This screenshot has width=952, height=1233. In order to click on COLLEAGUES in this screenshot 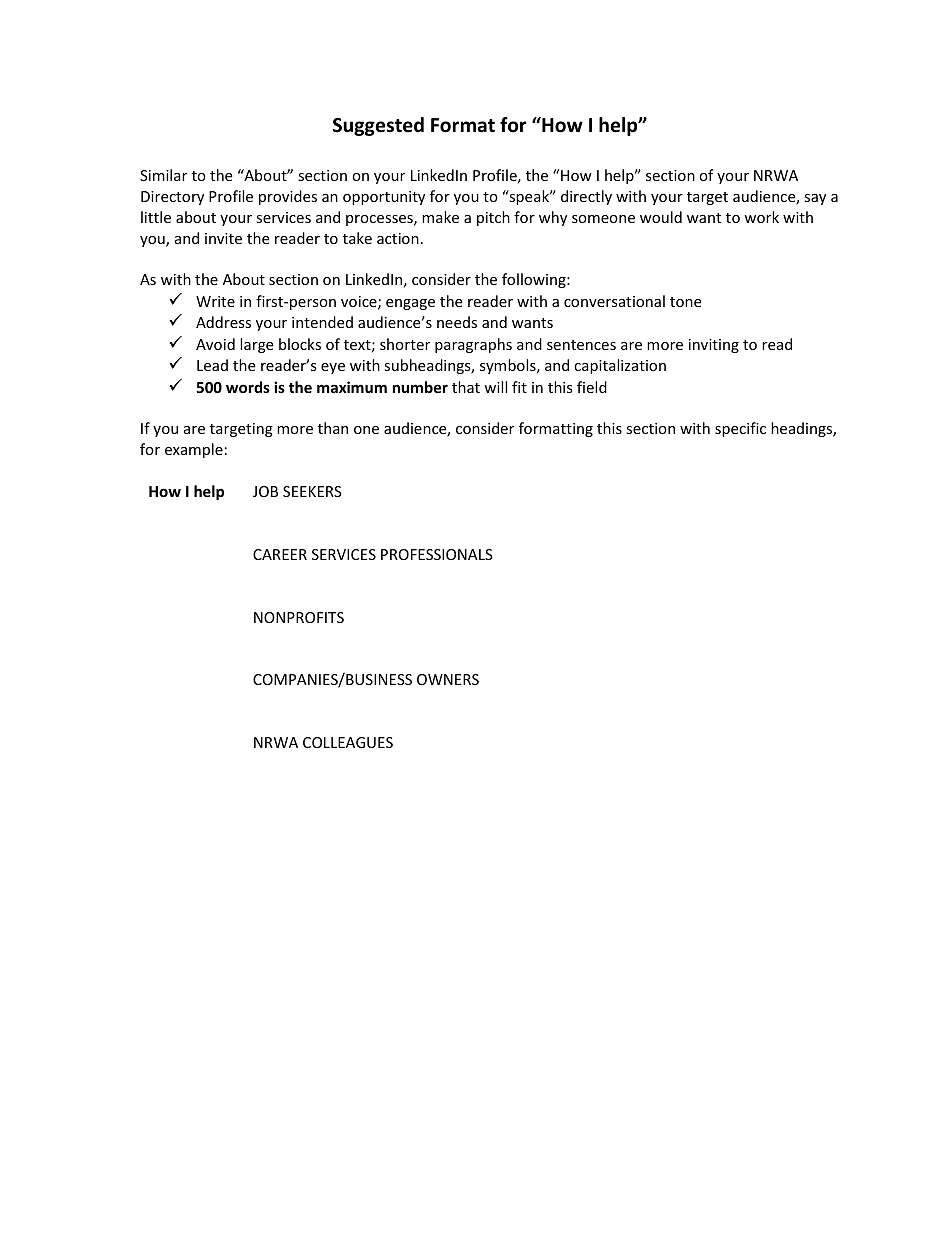, I will do `click(348, 742)`.
